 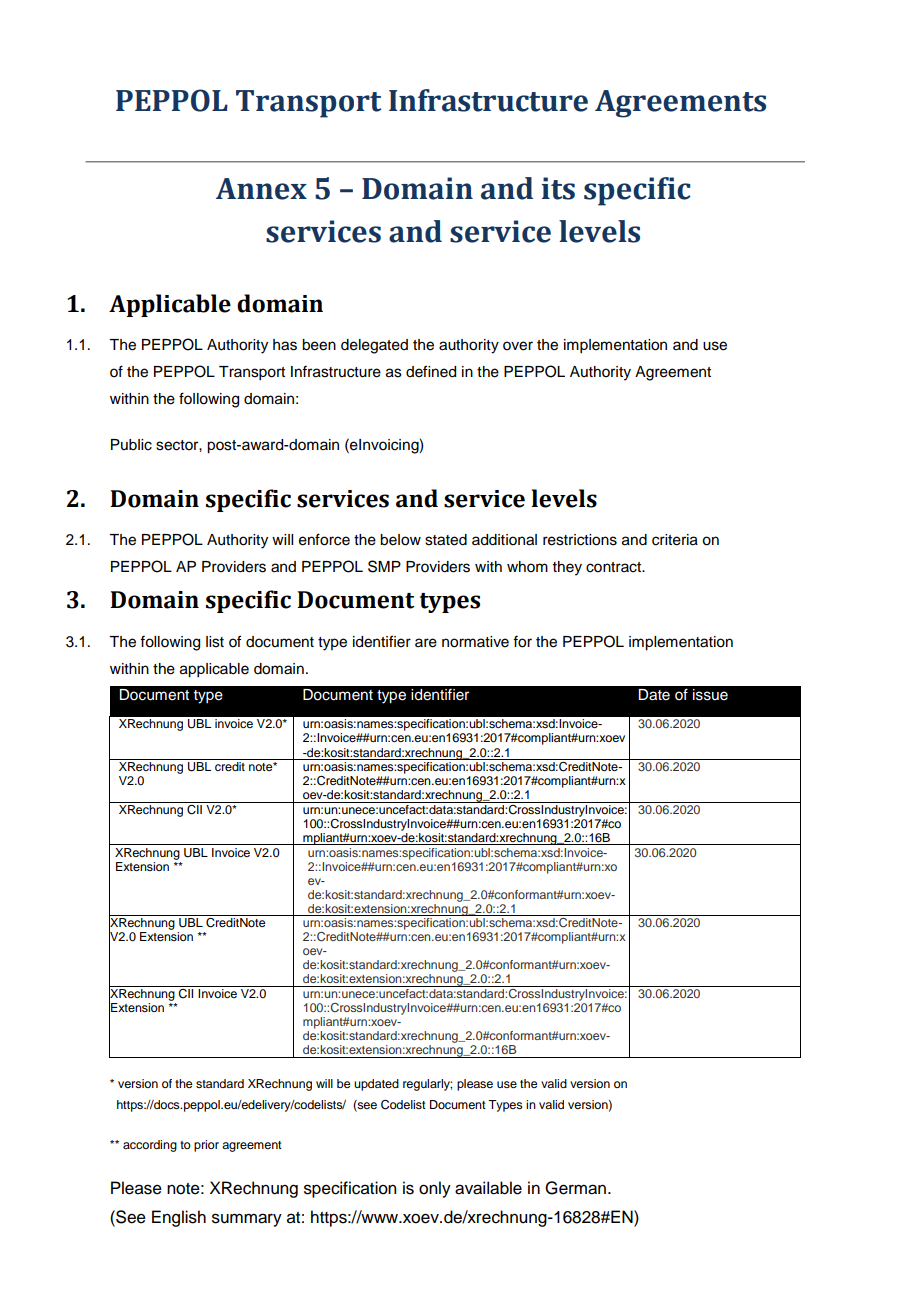 I want to click on defined, so click(x=431, y=371).
